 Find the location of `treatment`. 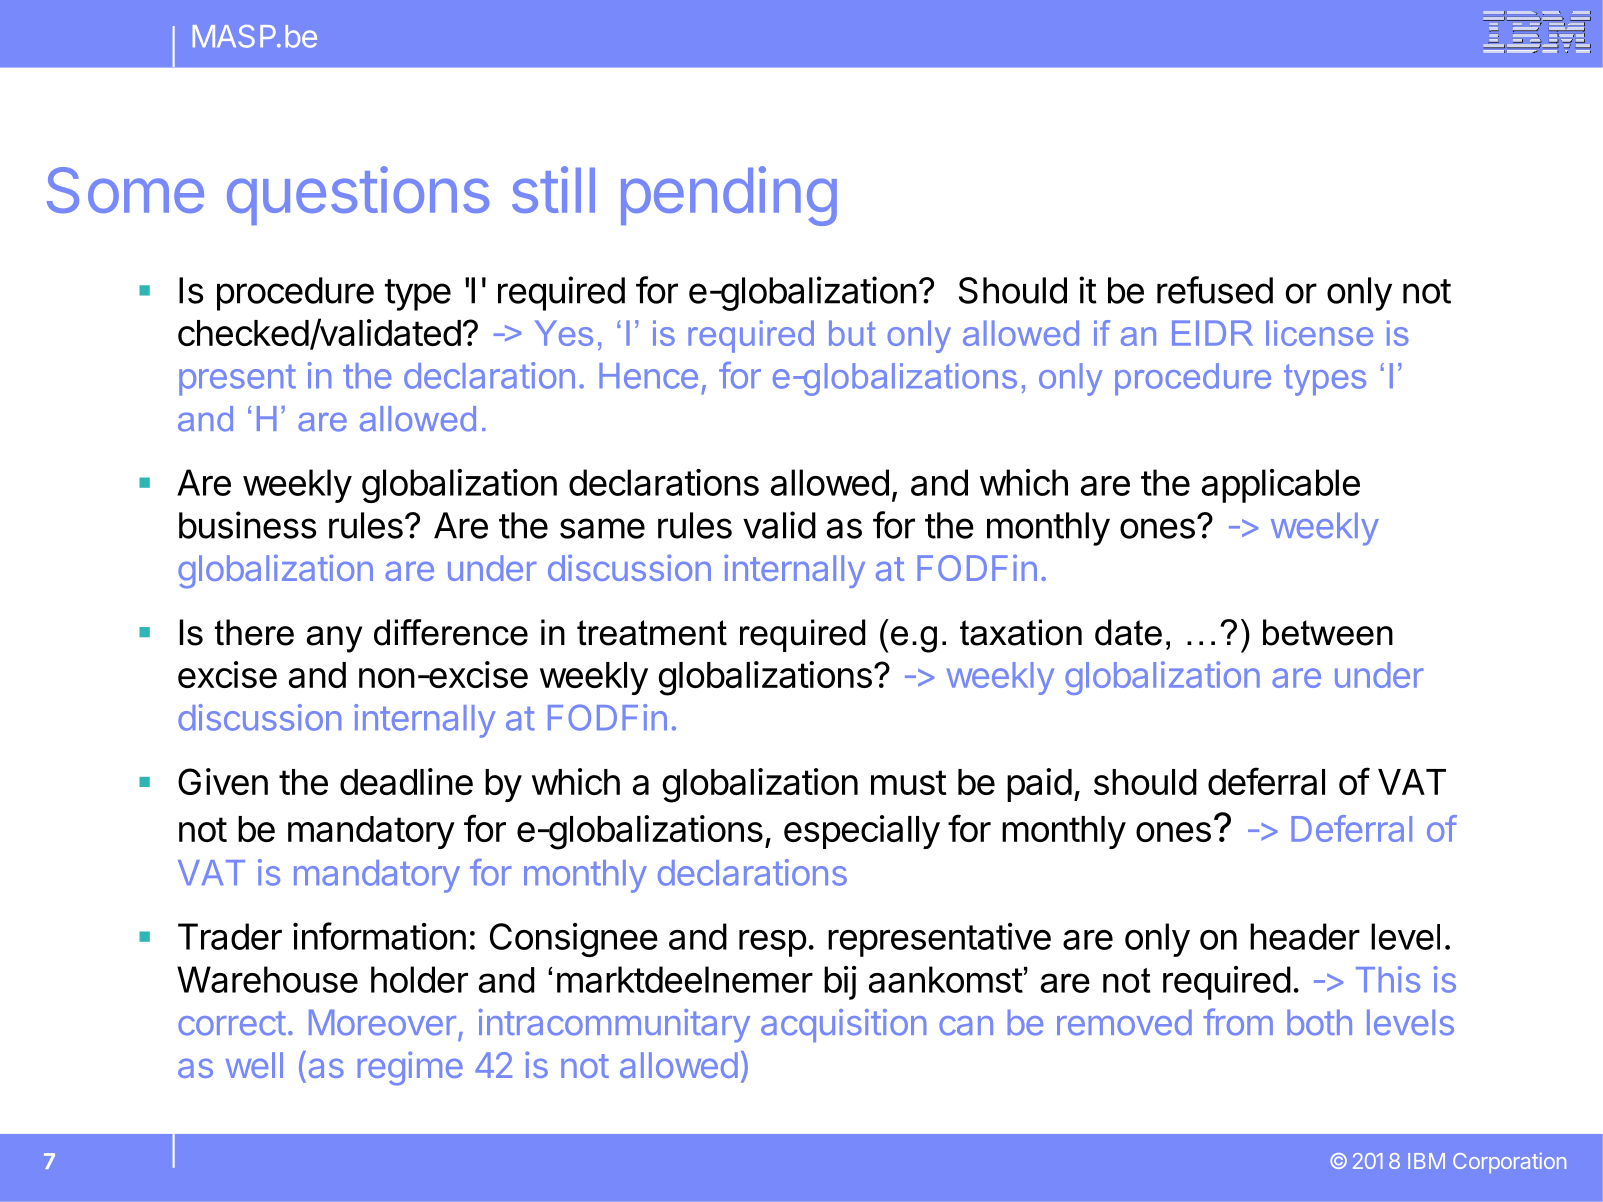

treatment is located at coordinates (652, 633).
